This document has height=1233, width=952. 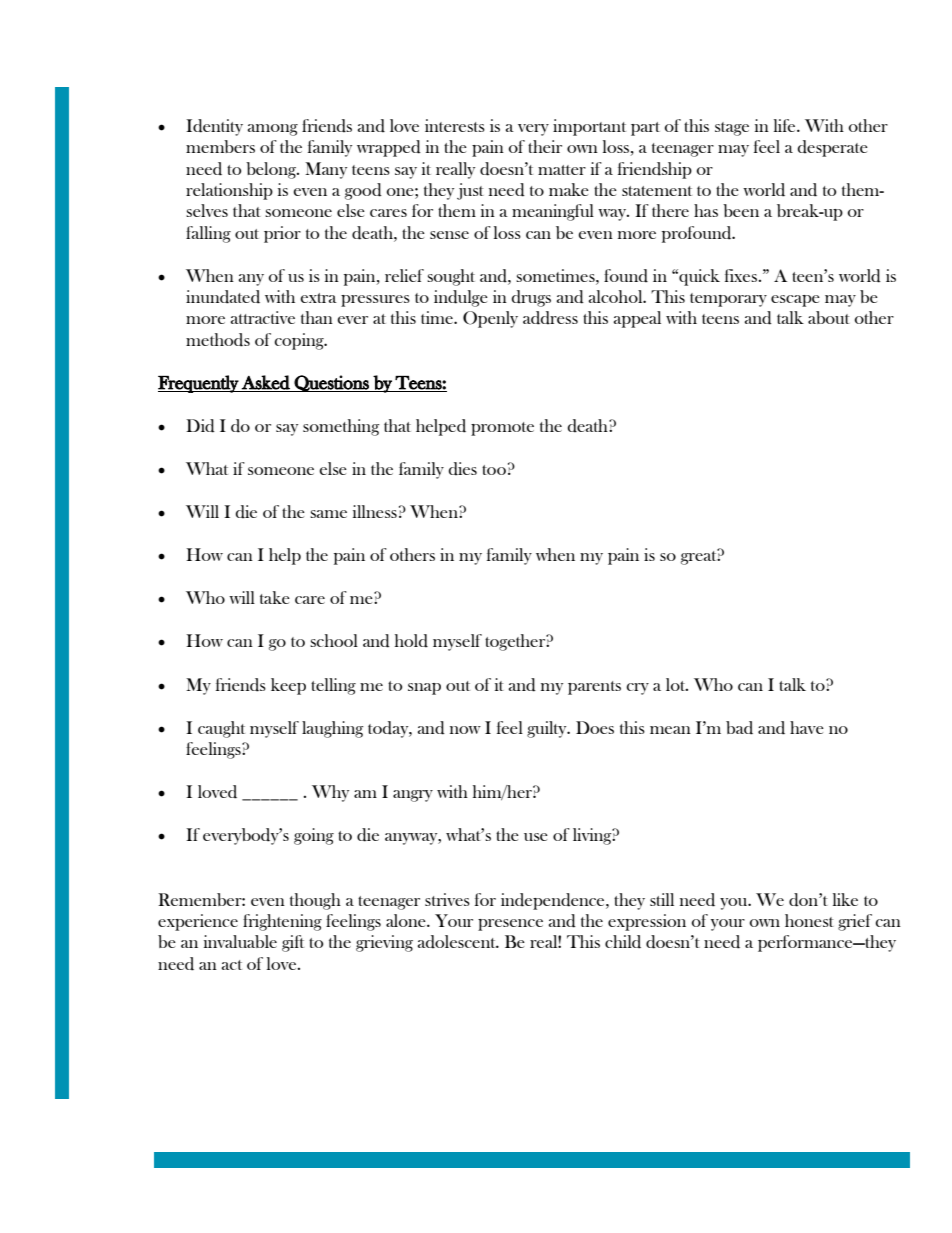 I want to click on among, so click(x=273, y=130).
